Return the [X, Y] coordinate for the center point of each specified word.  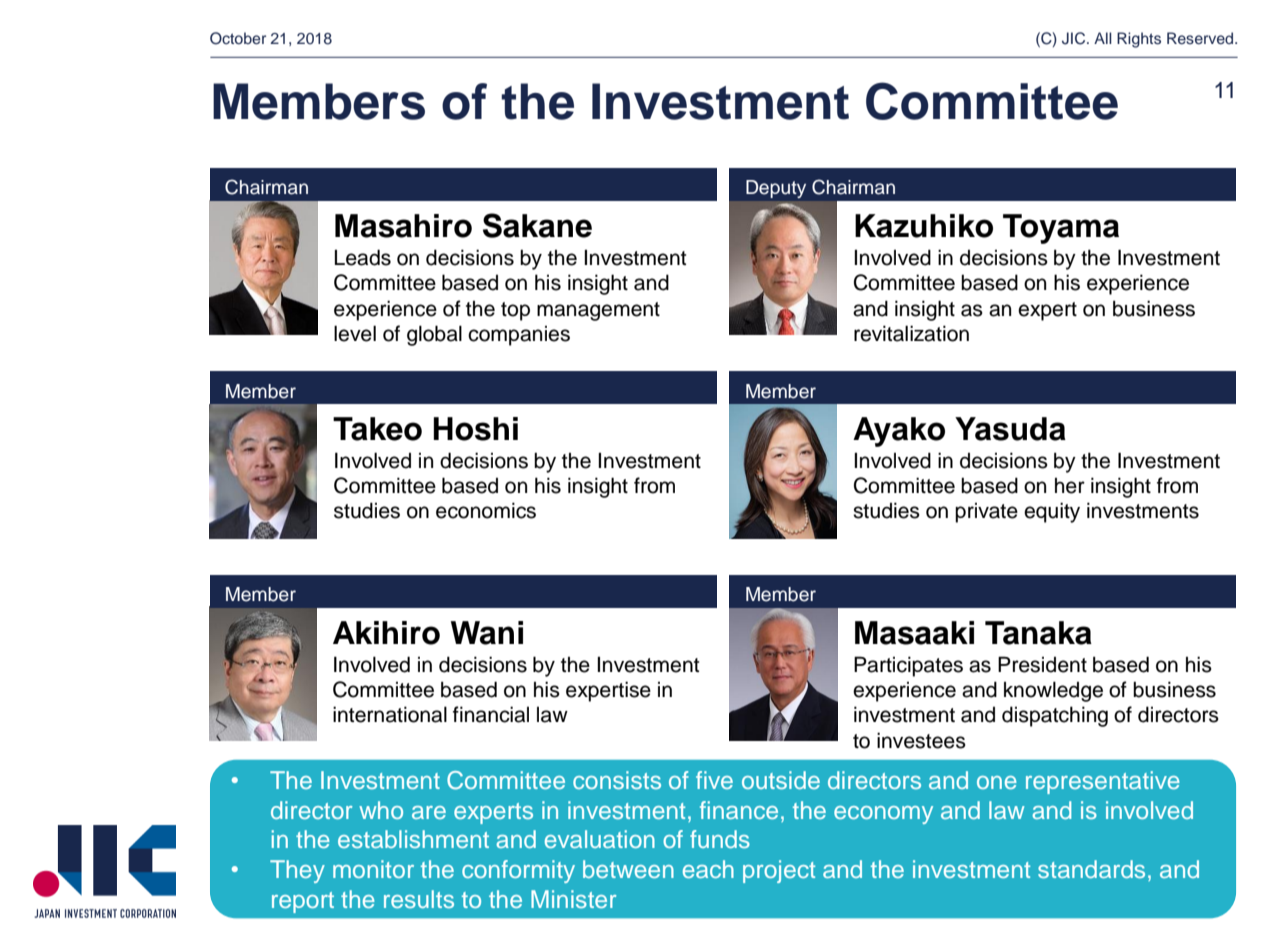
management [598, 311]
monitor [373, 869]
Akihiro [386, 633]
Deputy [776, 189]
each [708, 869]
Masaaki [914, 633]
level [355, 333]
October [238, 38]
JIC [1075, 38]
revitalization [911, 333]
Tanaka [1038, 633]
